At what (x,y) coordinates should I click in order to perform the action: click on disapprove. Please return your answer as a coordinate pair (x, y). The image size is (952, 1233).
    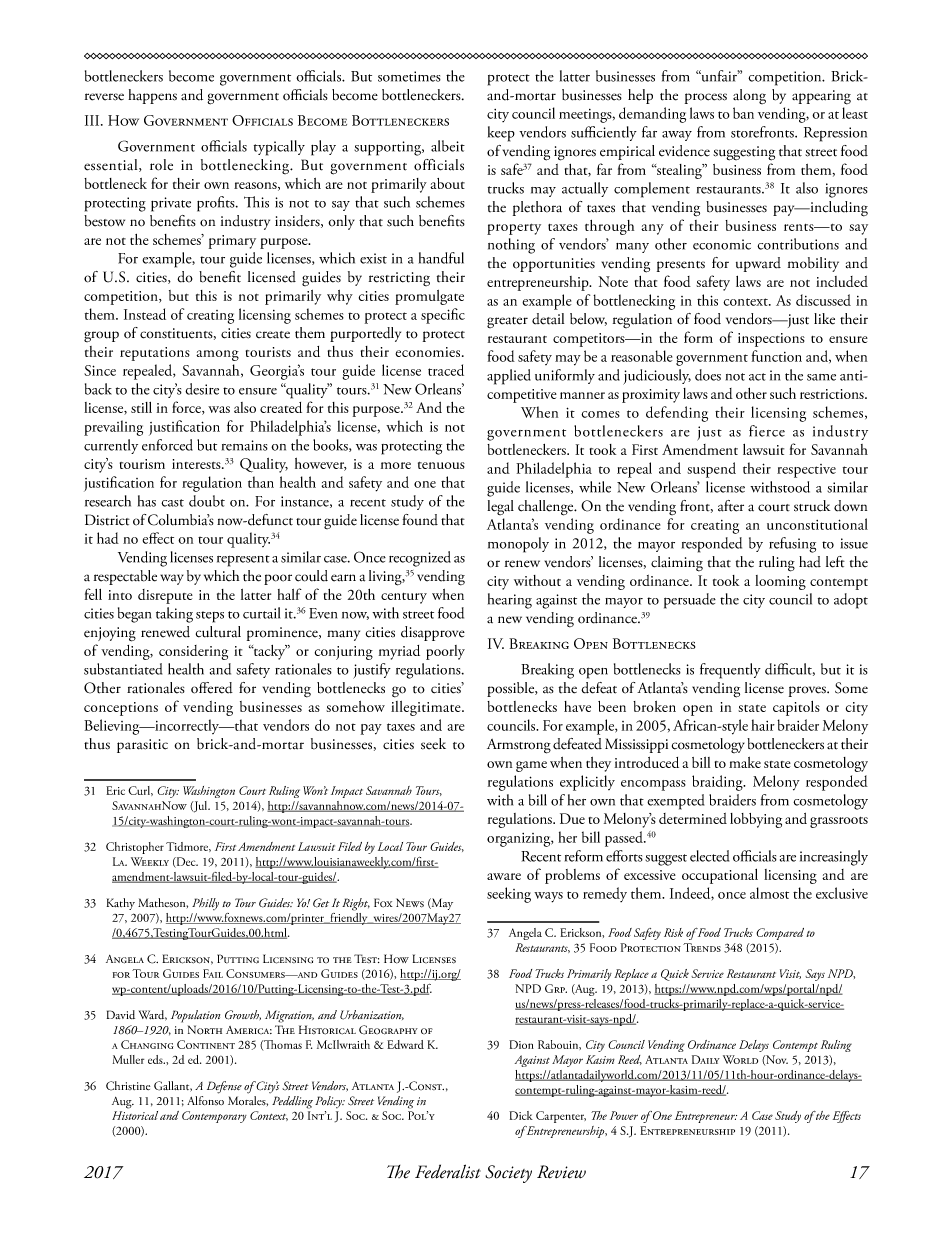
    Looking at the image, I should click on (433, 633).
